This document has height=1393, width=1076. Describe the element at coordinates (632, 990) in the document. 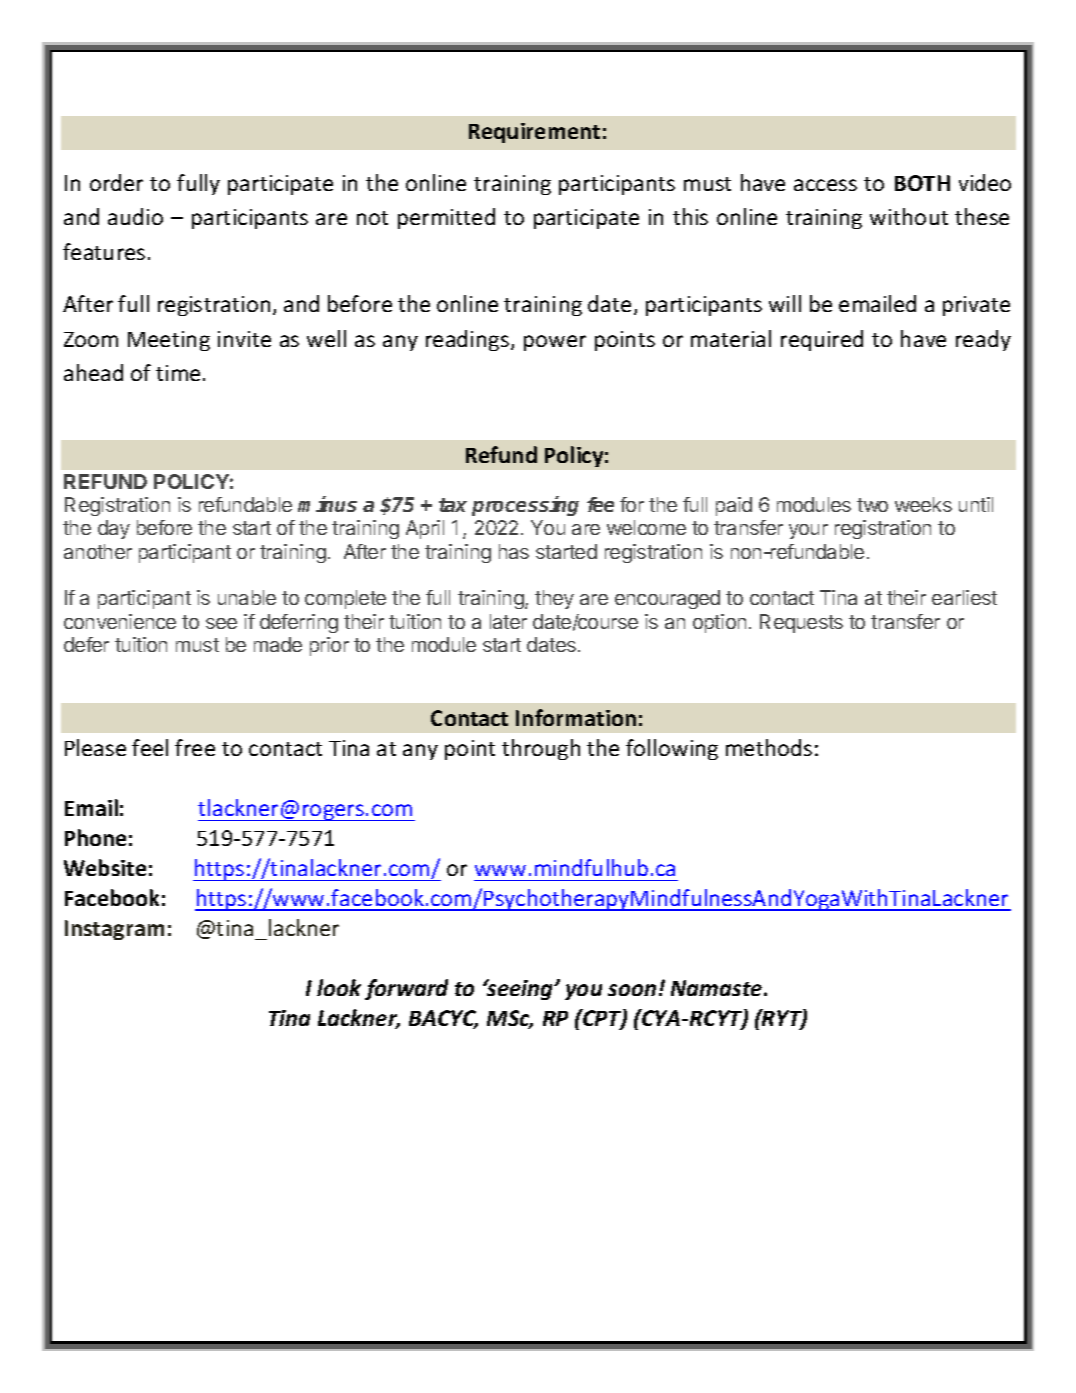

I see `soon` at that location.
